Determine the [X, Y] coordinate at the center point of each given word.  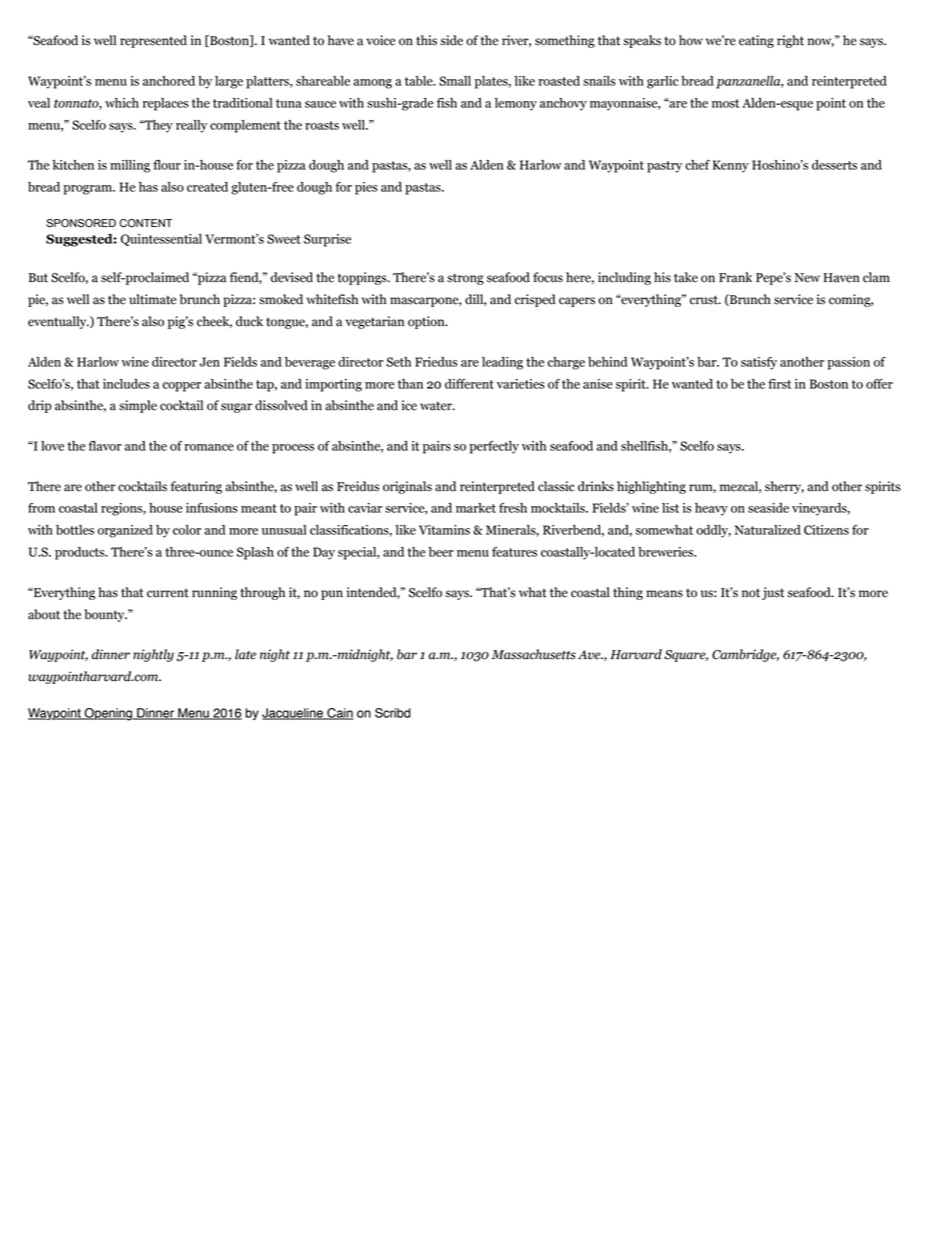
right [790, 41]
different [469, 384]
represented [153, 41]
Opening [108, 714]
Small [455, 81]
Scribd [393, 713]
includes [126, 384]
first [779, 384]
